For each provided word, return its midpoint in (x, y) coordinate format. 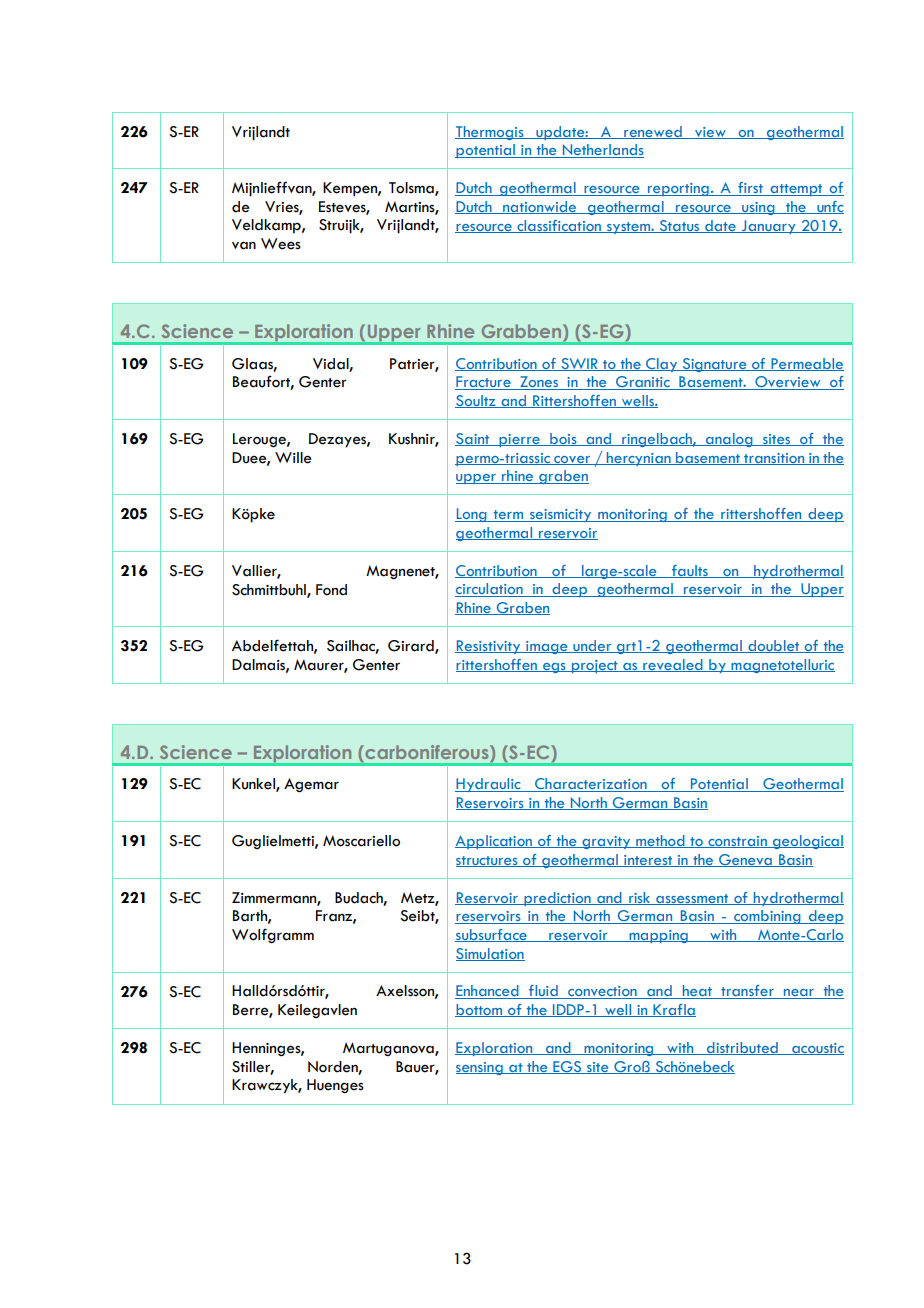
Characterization (591, 785)
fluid (543, 992)
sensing (480, 1068)
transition (774, 459)
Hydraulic (489, 785)
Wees (281, 244)
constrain (737, 842)
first (750, 189)
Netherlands (602, 151)
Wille (293, 458)
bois (563, 439)
